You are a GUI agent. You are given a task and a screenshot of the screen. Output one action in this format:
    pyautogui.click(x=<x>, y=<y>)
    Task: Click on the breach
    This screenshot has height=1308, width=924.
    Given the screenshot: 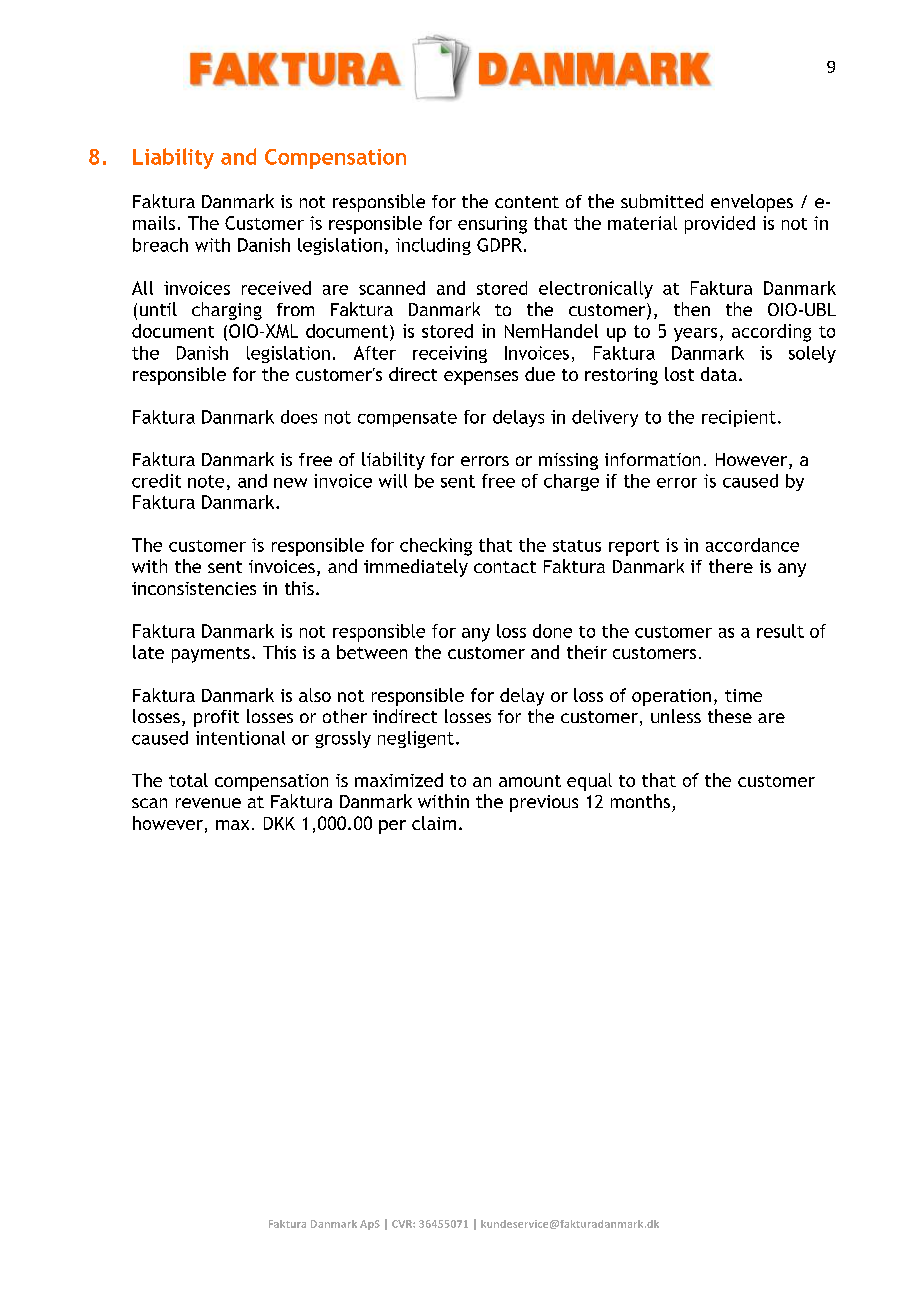 What is the action you would take?
    pyautogui.click(x=160, y=245)
